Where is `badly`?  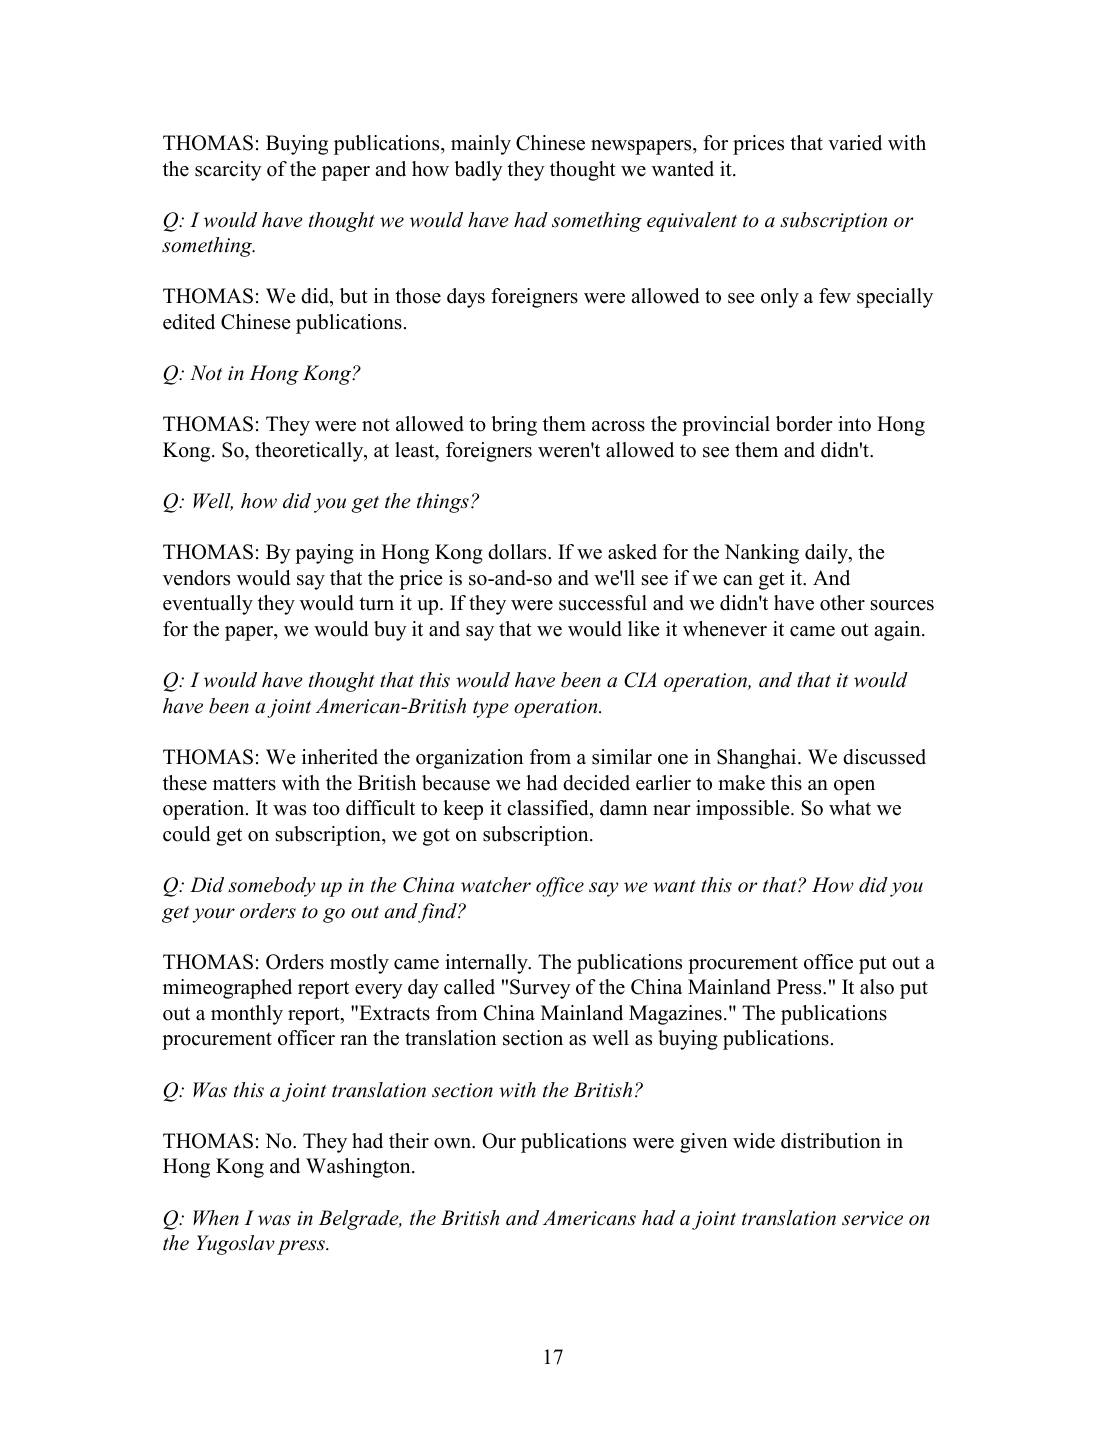 badly is located at coordinates (478, 171).
